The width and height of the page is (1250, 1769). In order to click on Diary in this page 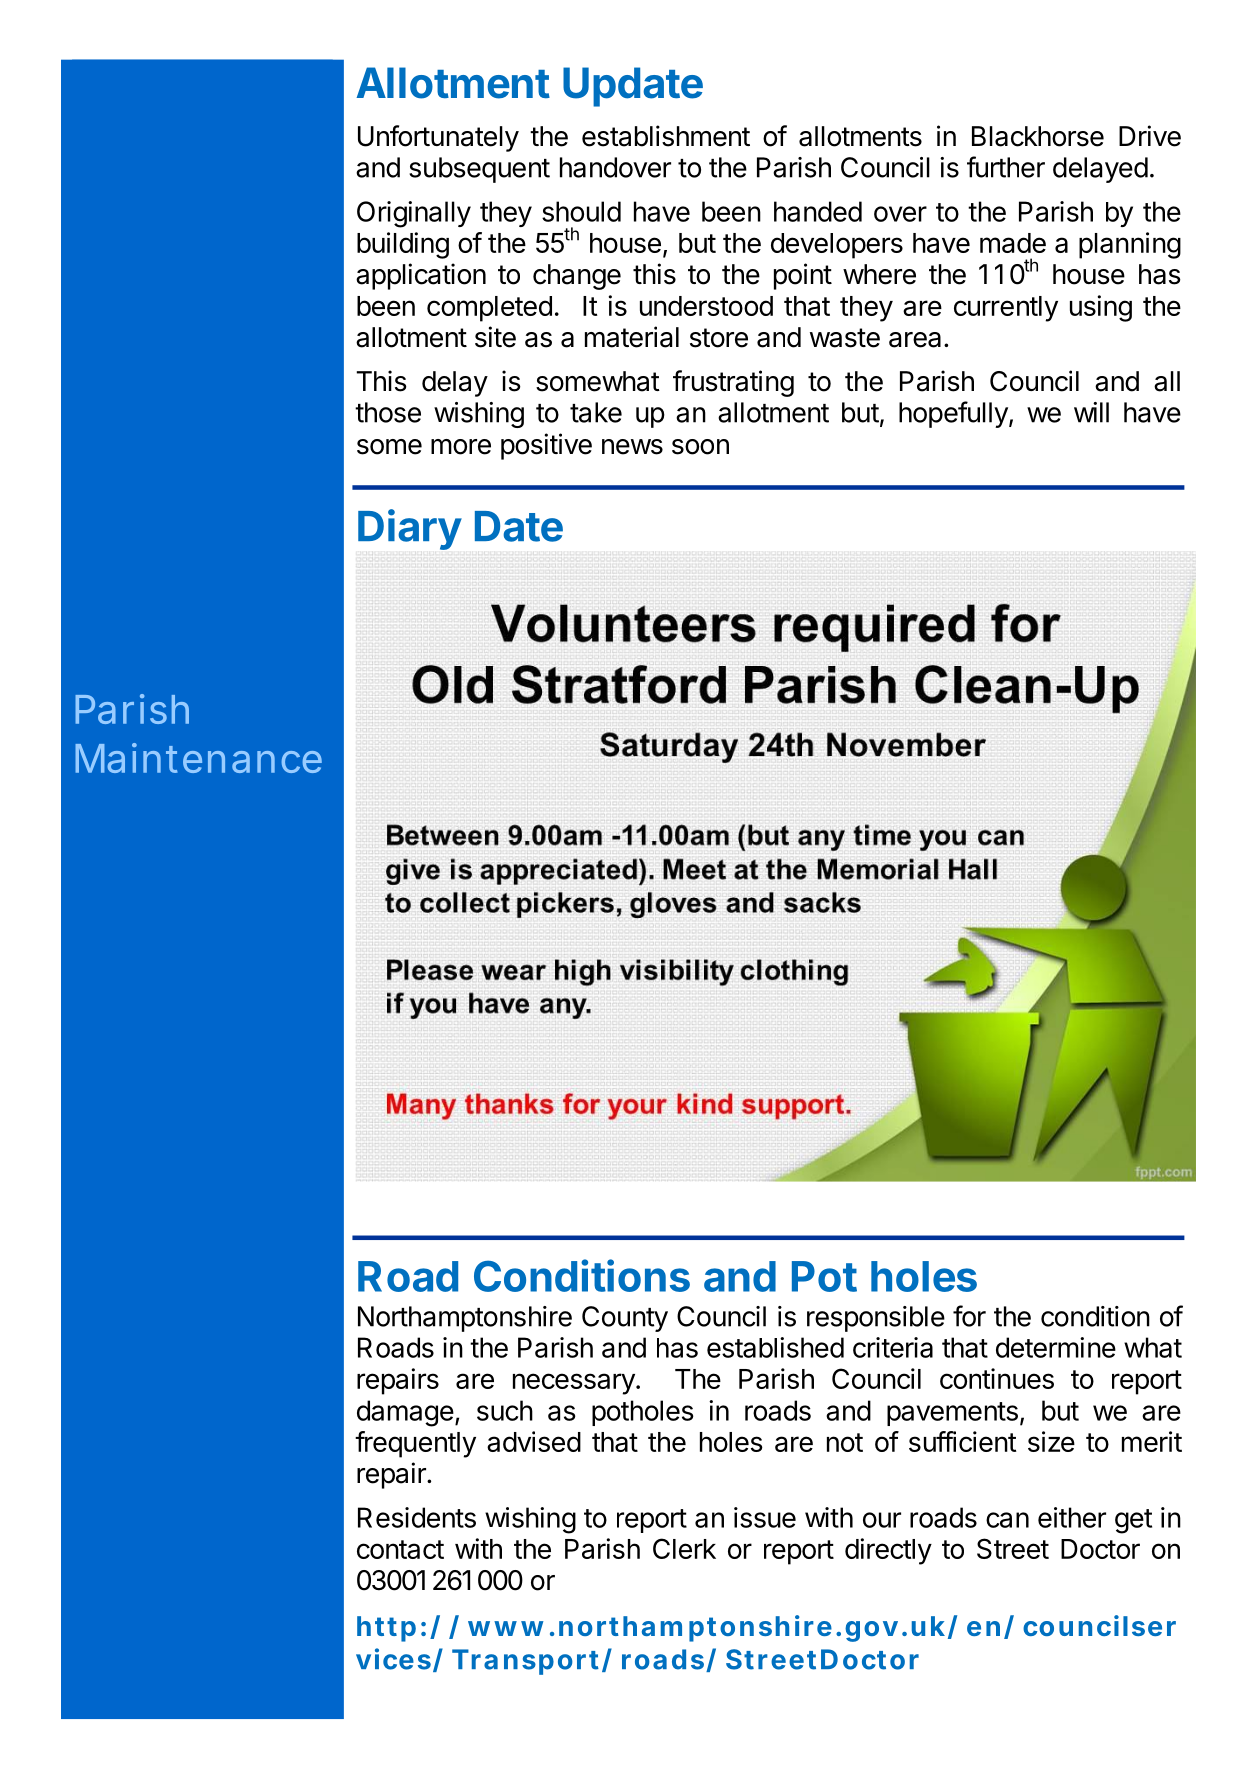, I will do `click(410, 529)`.
